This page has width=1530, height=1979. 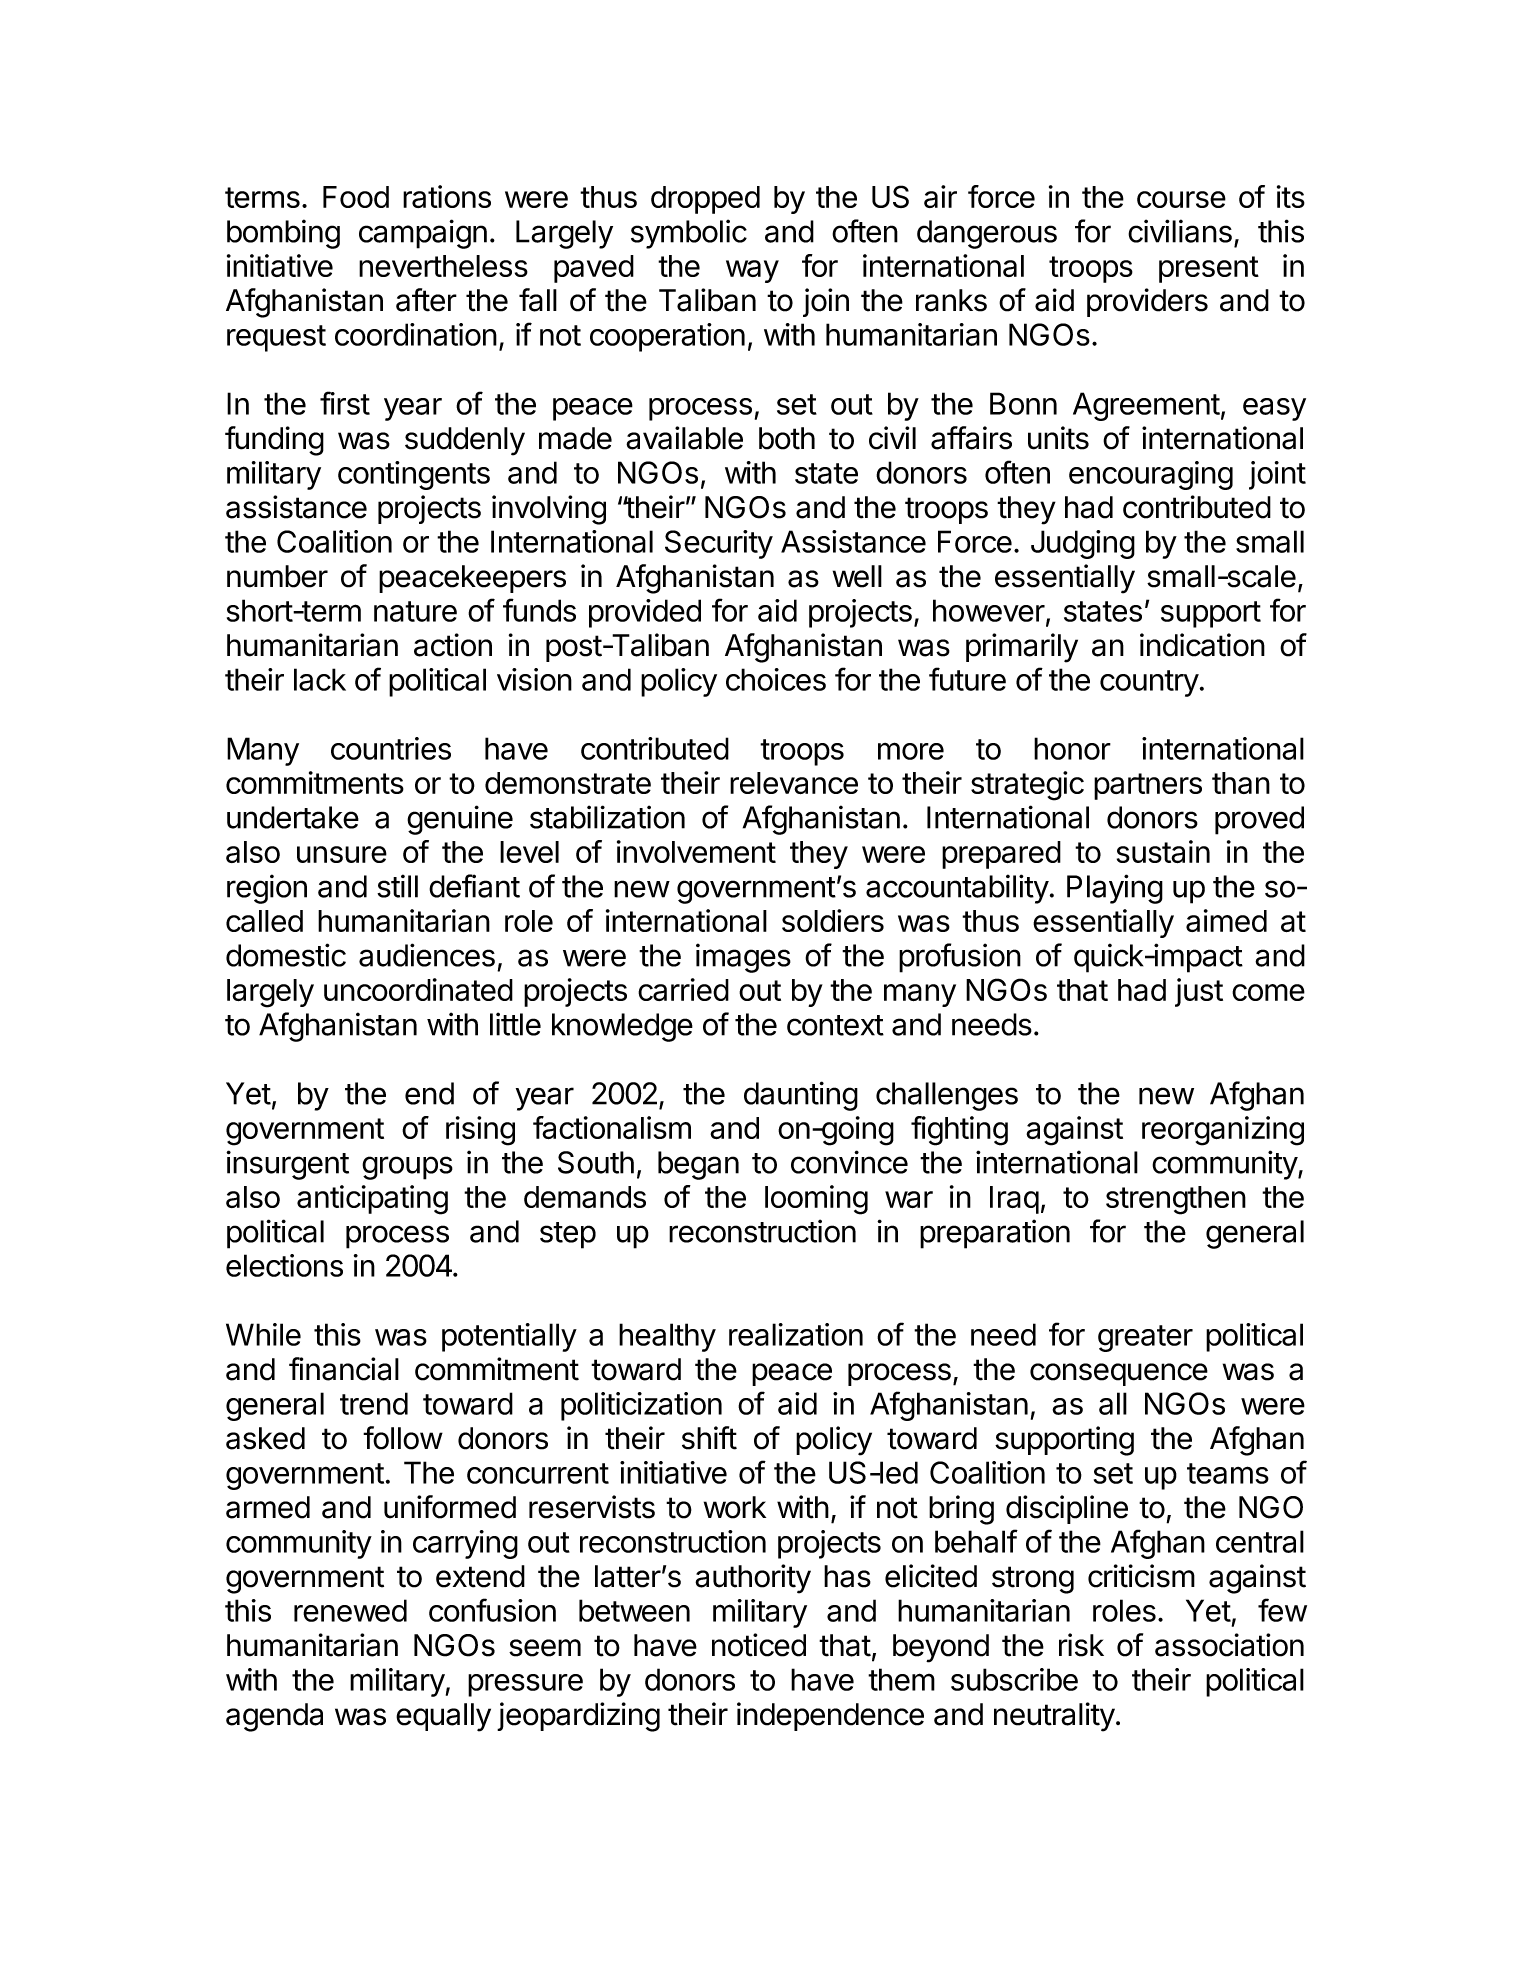 I want to click on images, so click(x=743, y=958).
